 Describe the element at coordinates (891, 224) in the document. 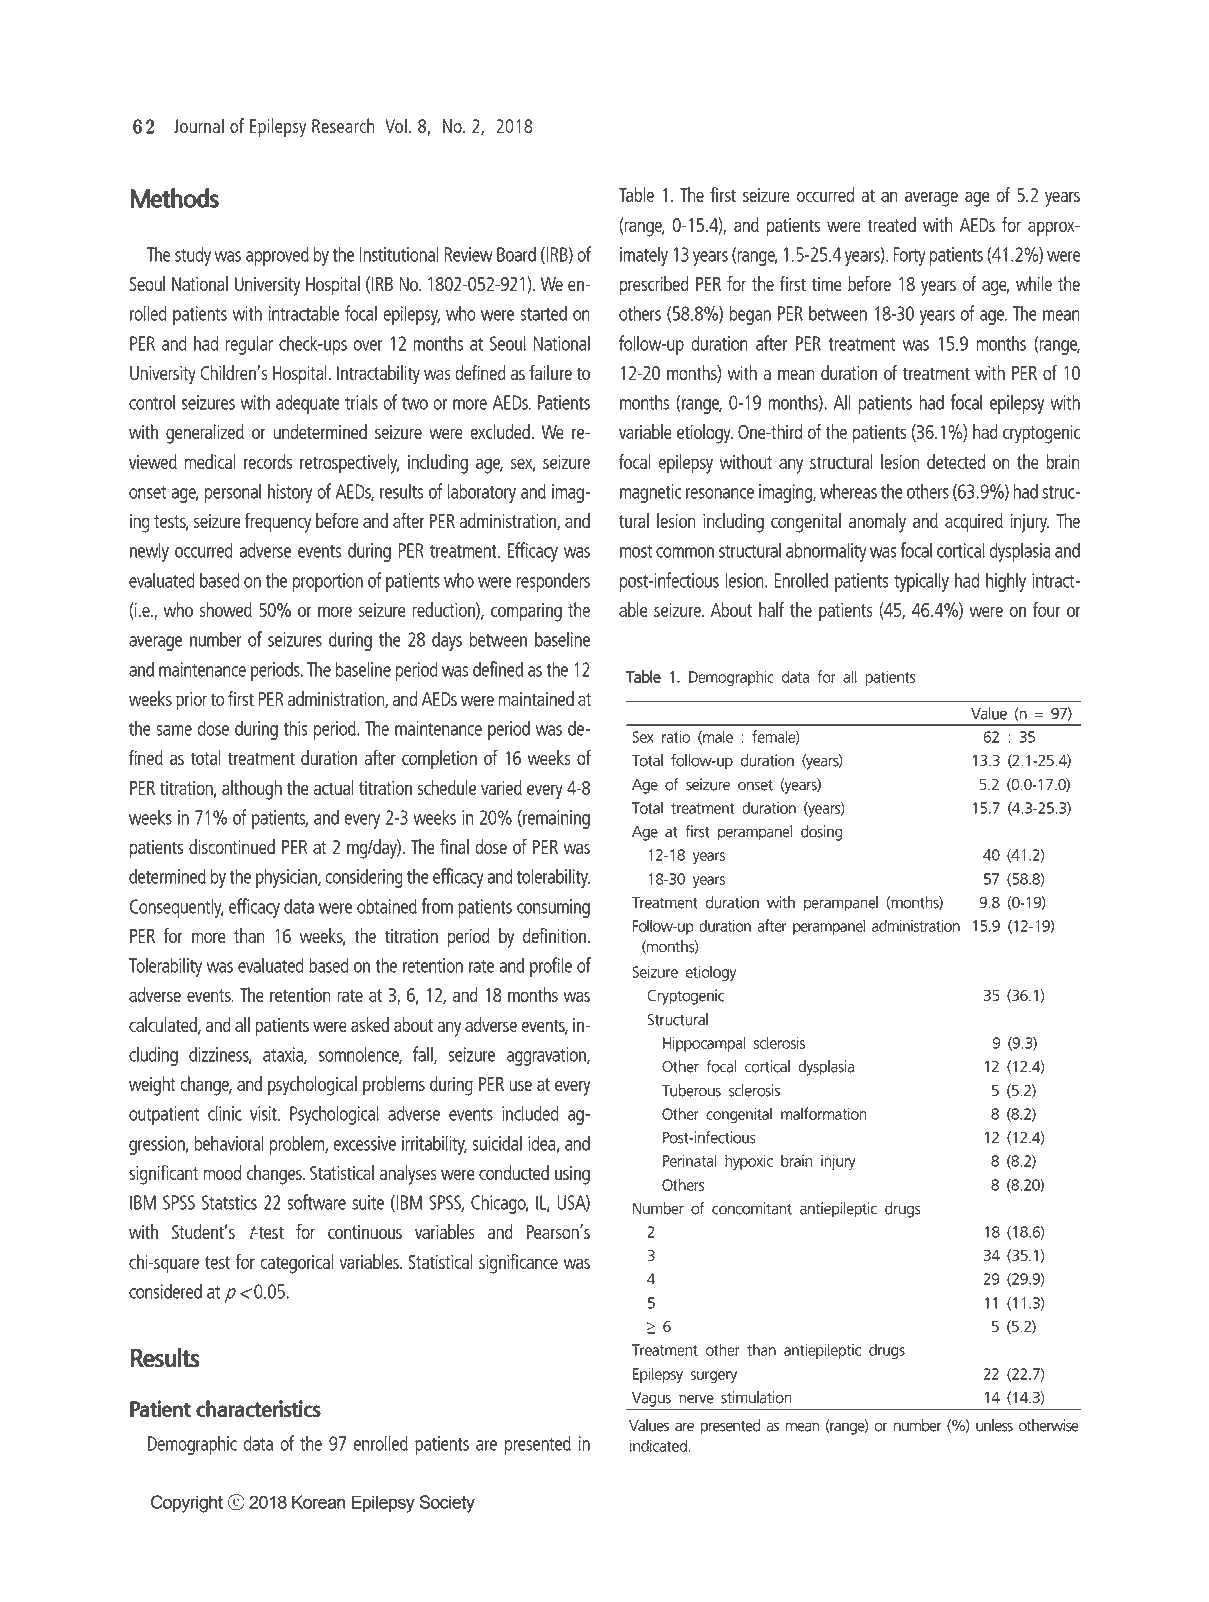

I see `treated` at that location.
